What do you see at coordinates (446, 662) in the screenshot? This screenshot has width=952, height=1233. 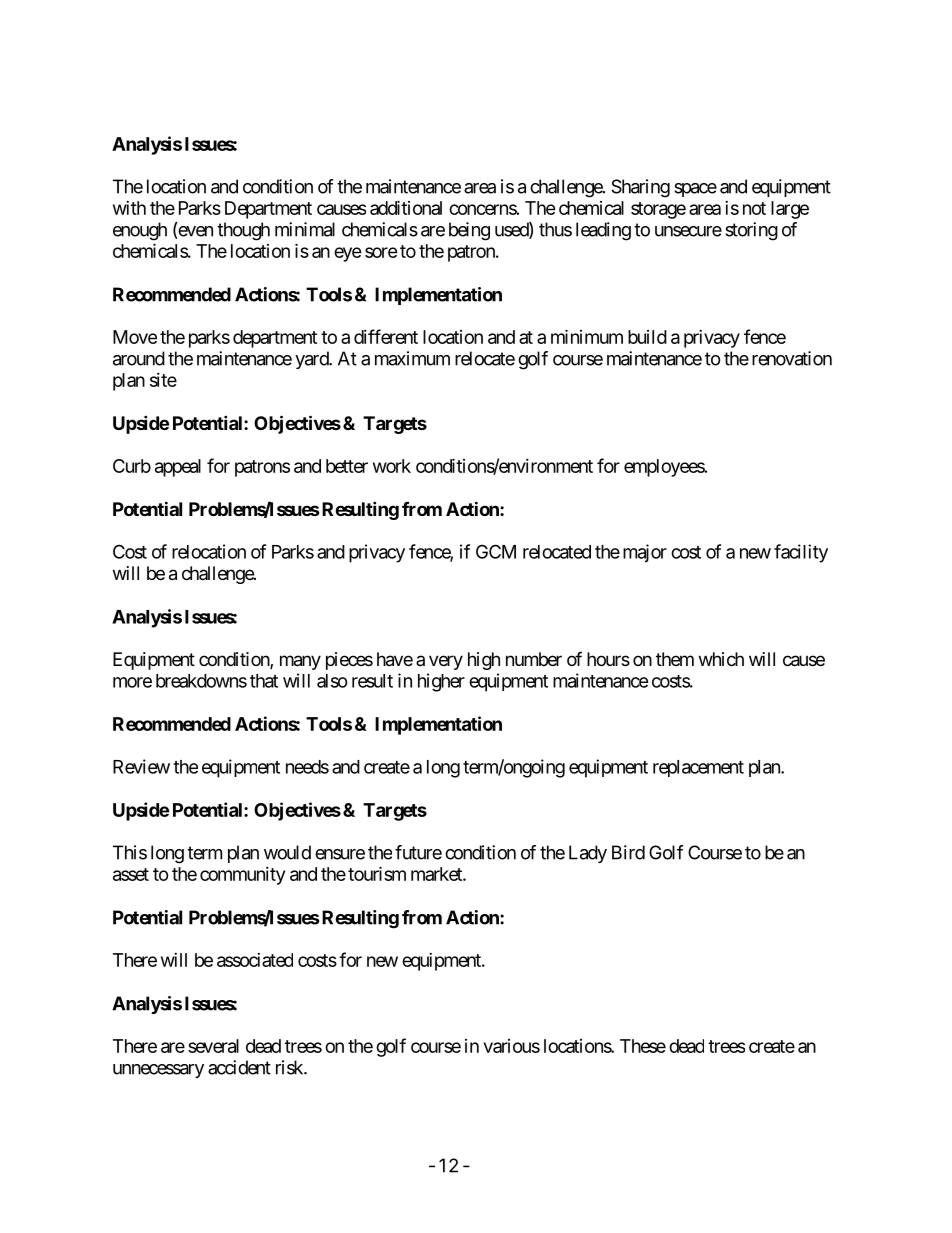 I see `very` at bounding box center [446, 662].
